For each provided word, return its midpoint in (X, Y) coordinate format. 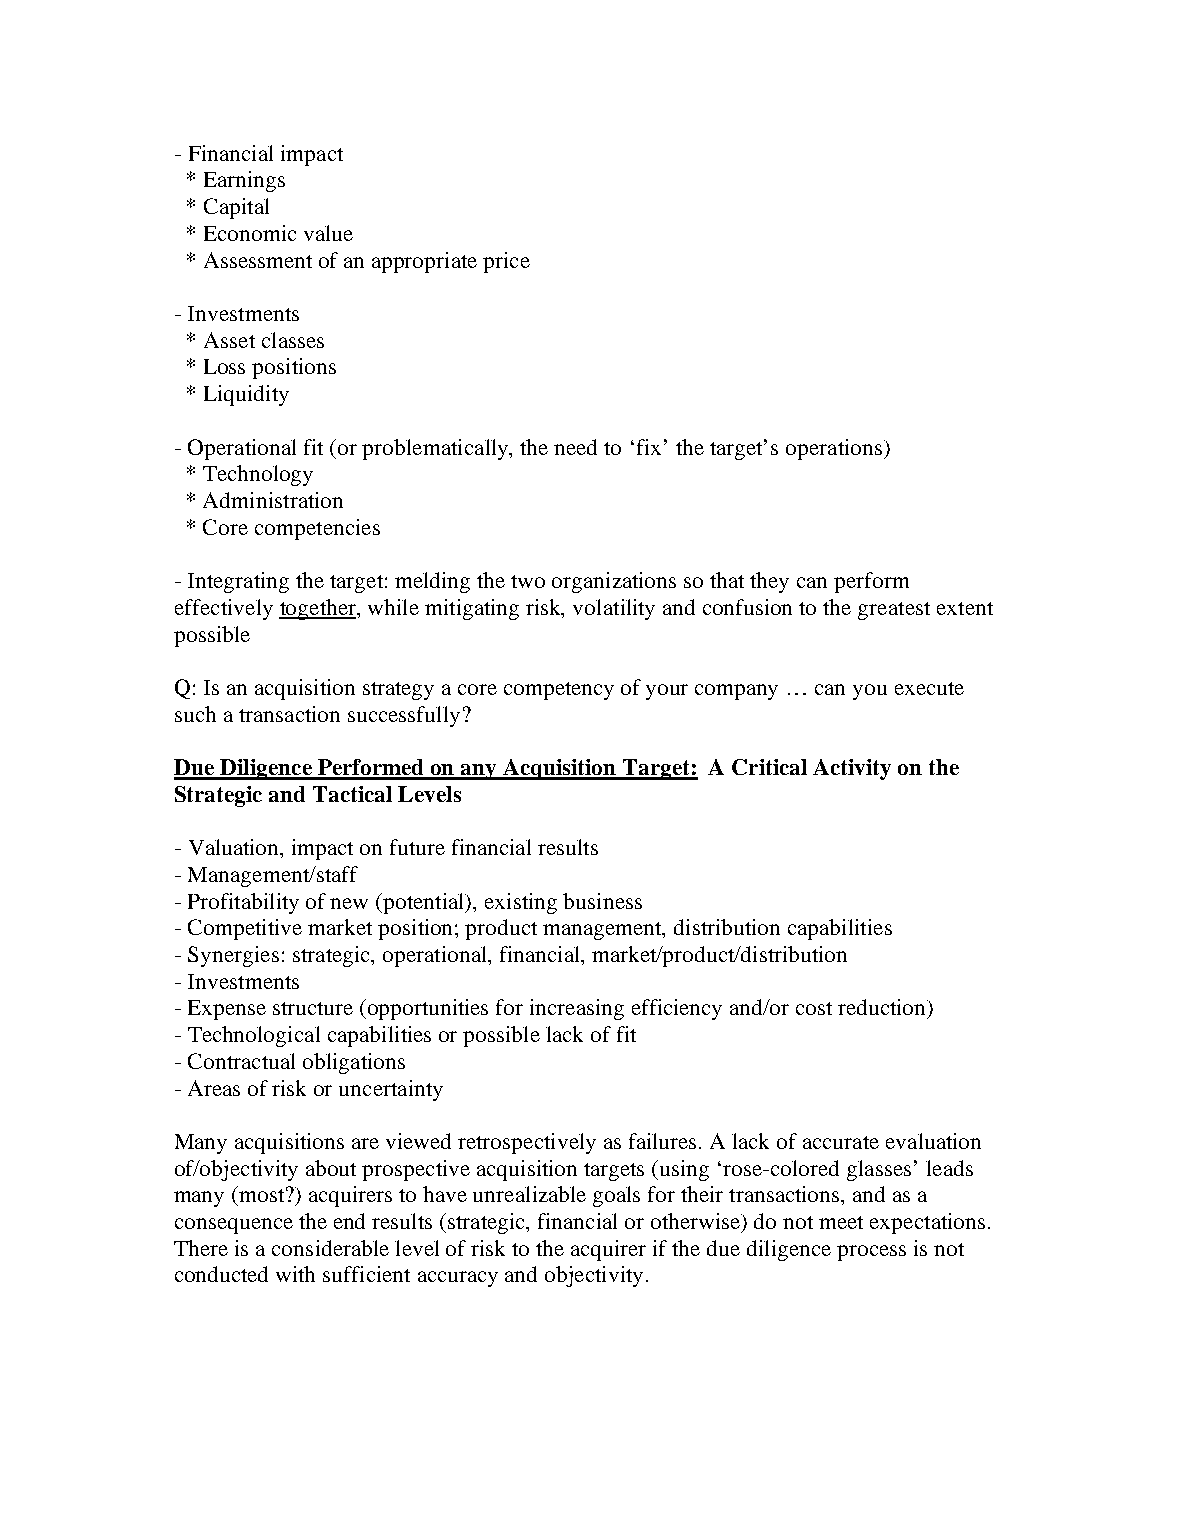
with (295, 1274)
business (602, 901)
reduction (883, 1007)
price (506, 262)
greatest (894, 611)
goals (616, 1196)
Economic (250, 233)
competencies (317, 529)
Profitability (243, 903)
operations (835, 449)
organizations (614, 582)
